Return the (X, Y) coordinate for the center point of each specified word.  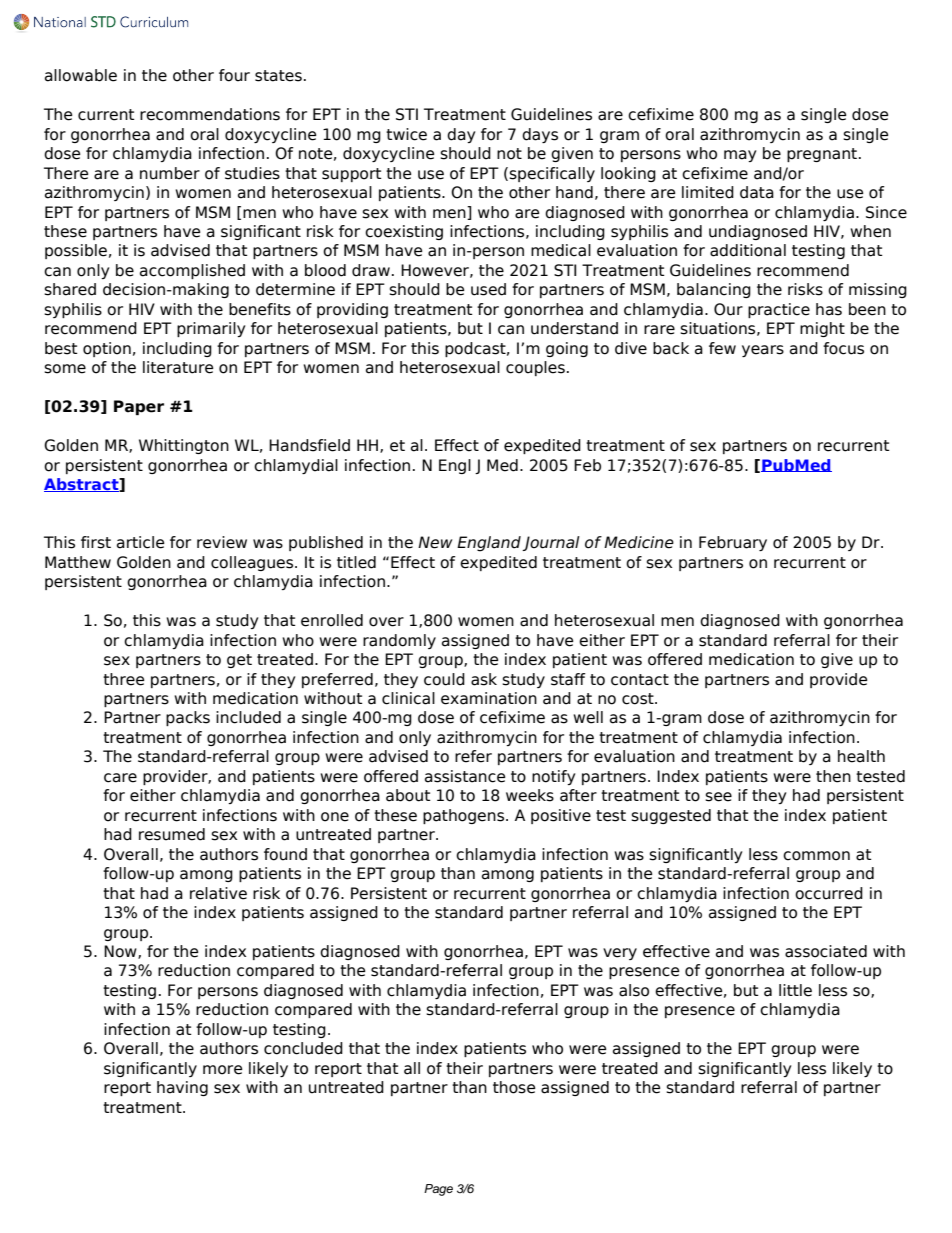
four (234, 75)
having (182, 1088)
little (795, 990)
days (540, 135)
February (733, 543)
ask (484, 679)
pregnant (823, 155)
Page (438, 1190)
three (123, 679)
